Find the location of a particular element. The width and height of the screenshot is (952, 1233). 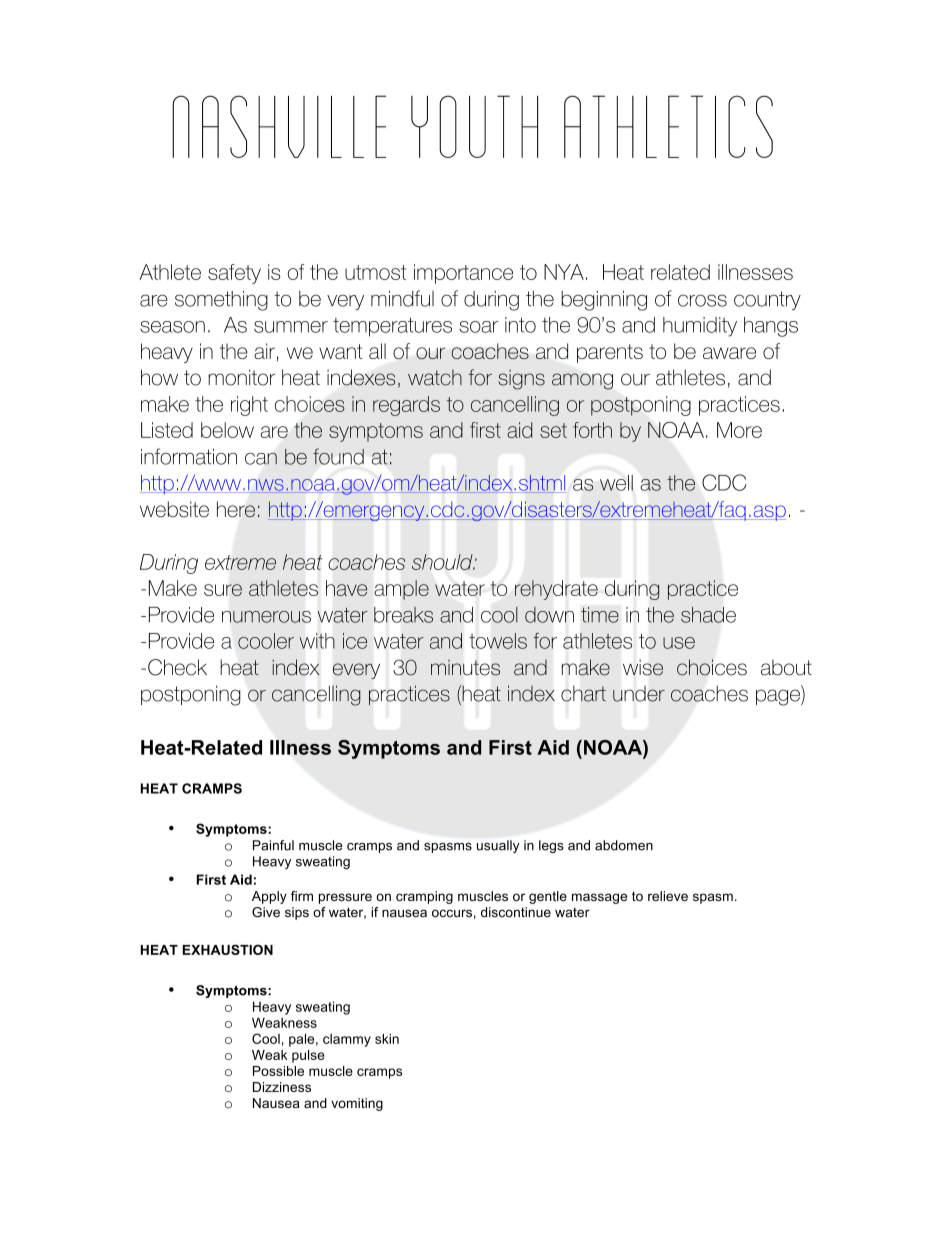

Athletics is located at coordinates (668, 126).
